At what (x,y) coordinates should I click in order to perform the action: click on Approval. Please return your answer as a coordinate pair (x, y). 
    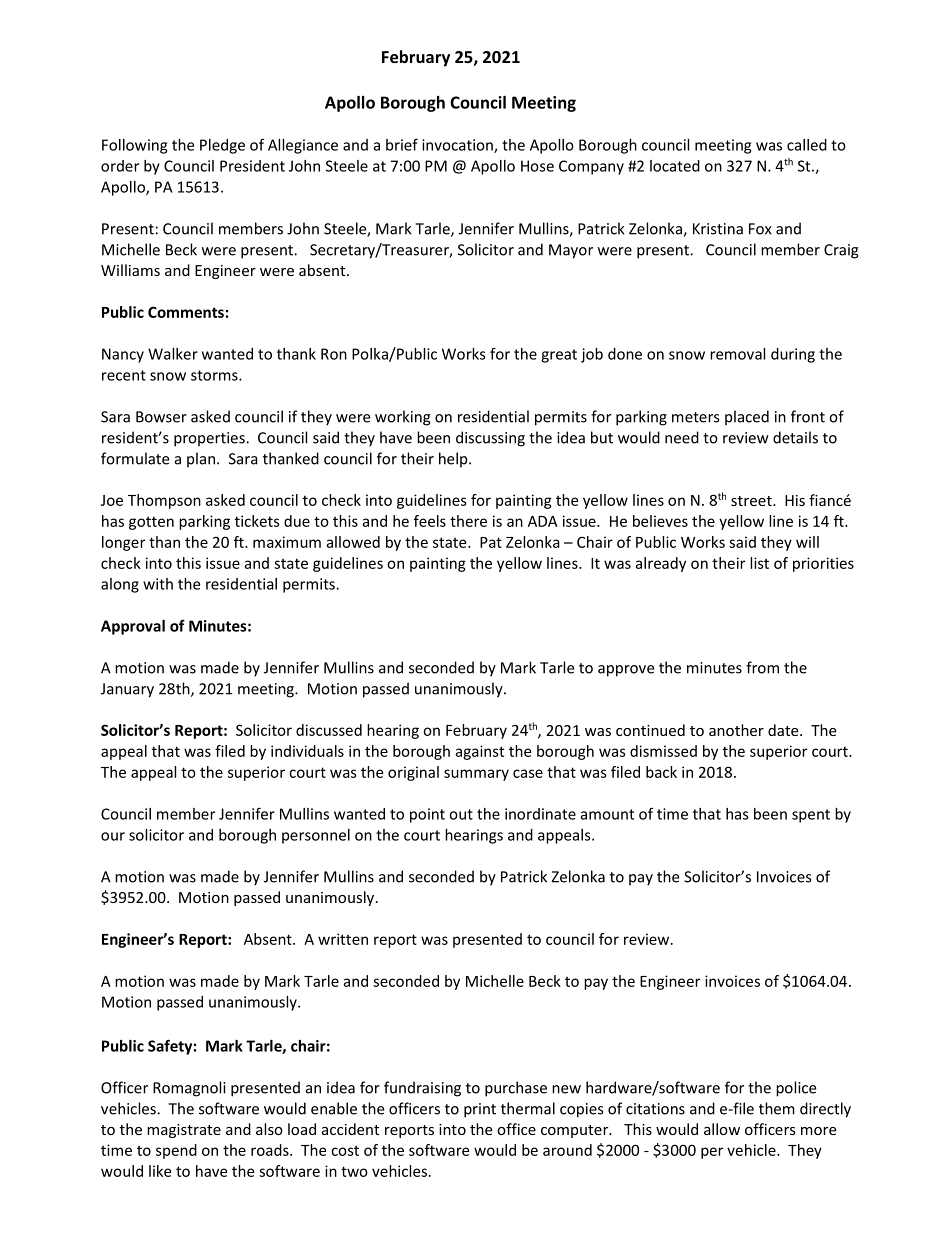
    Looking at the image, I should click on (133, 627).
